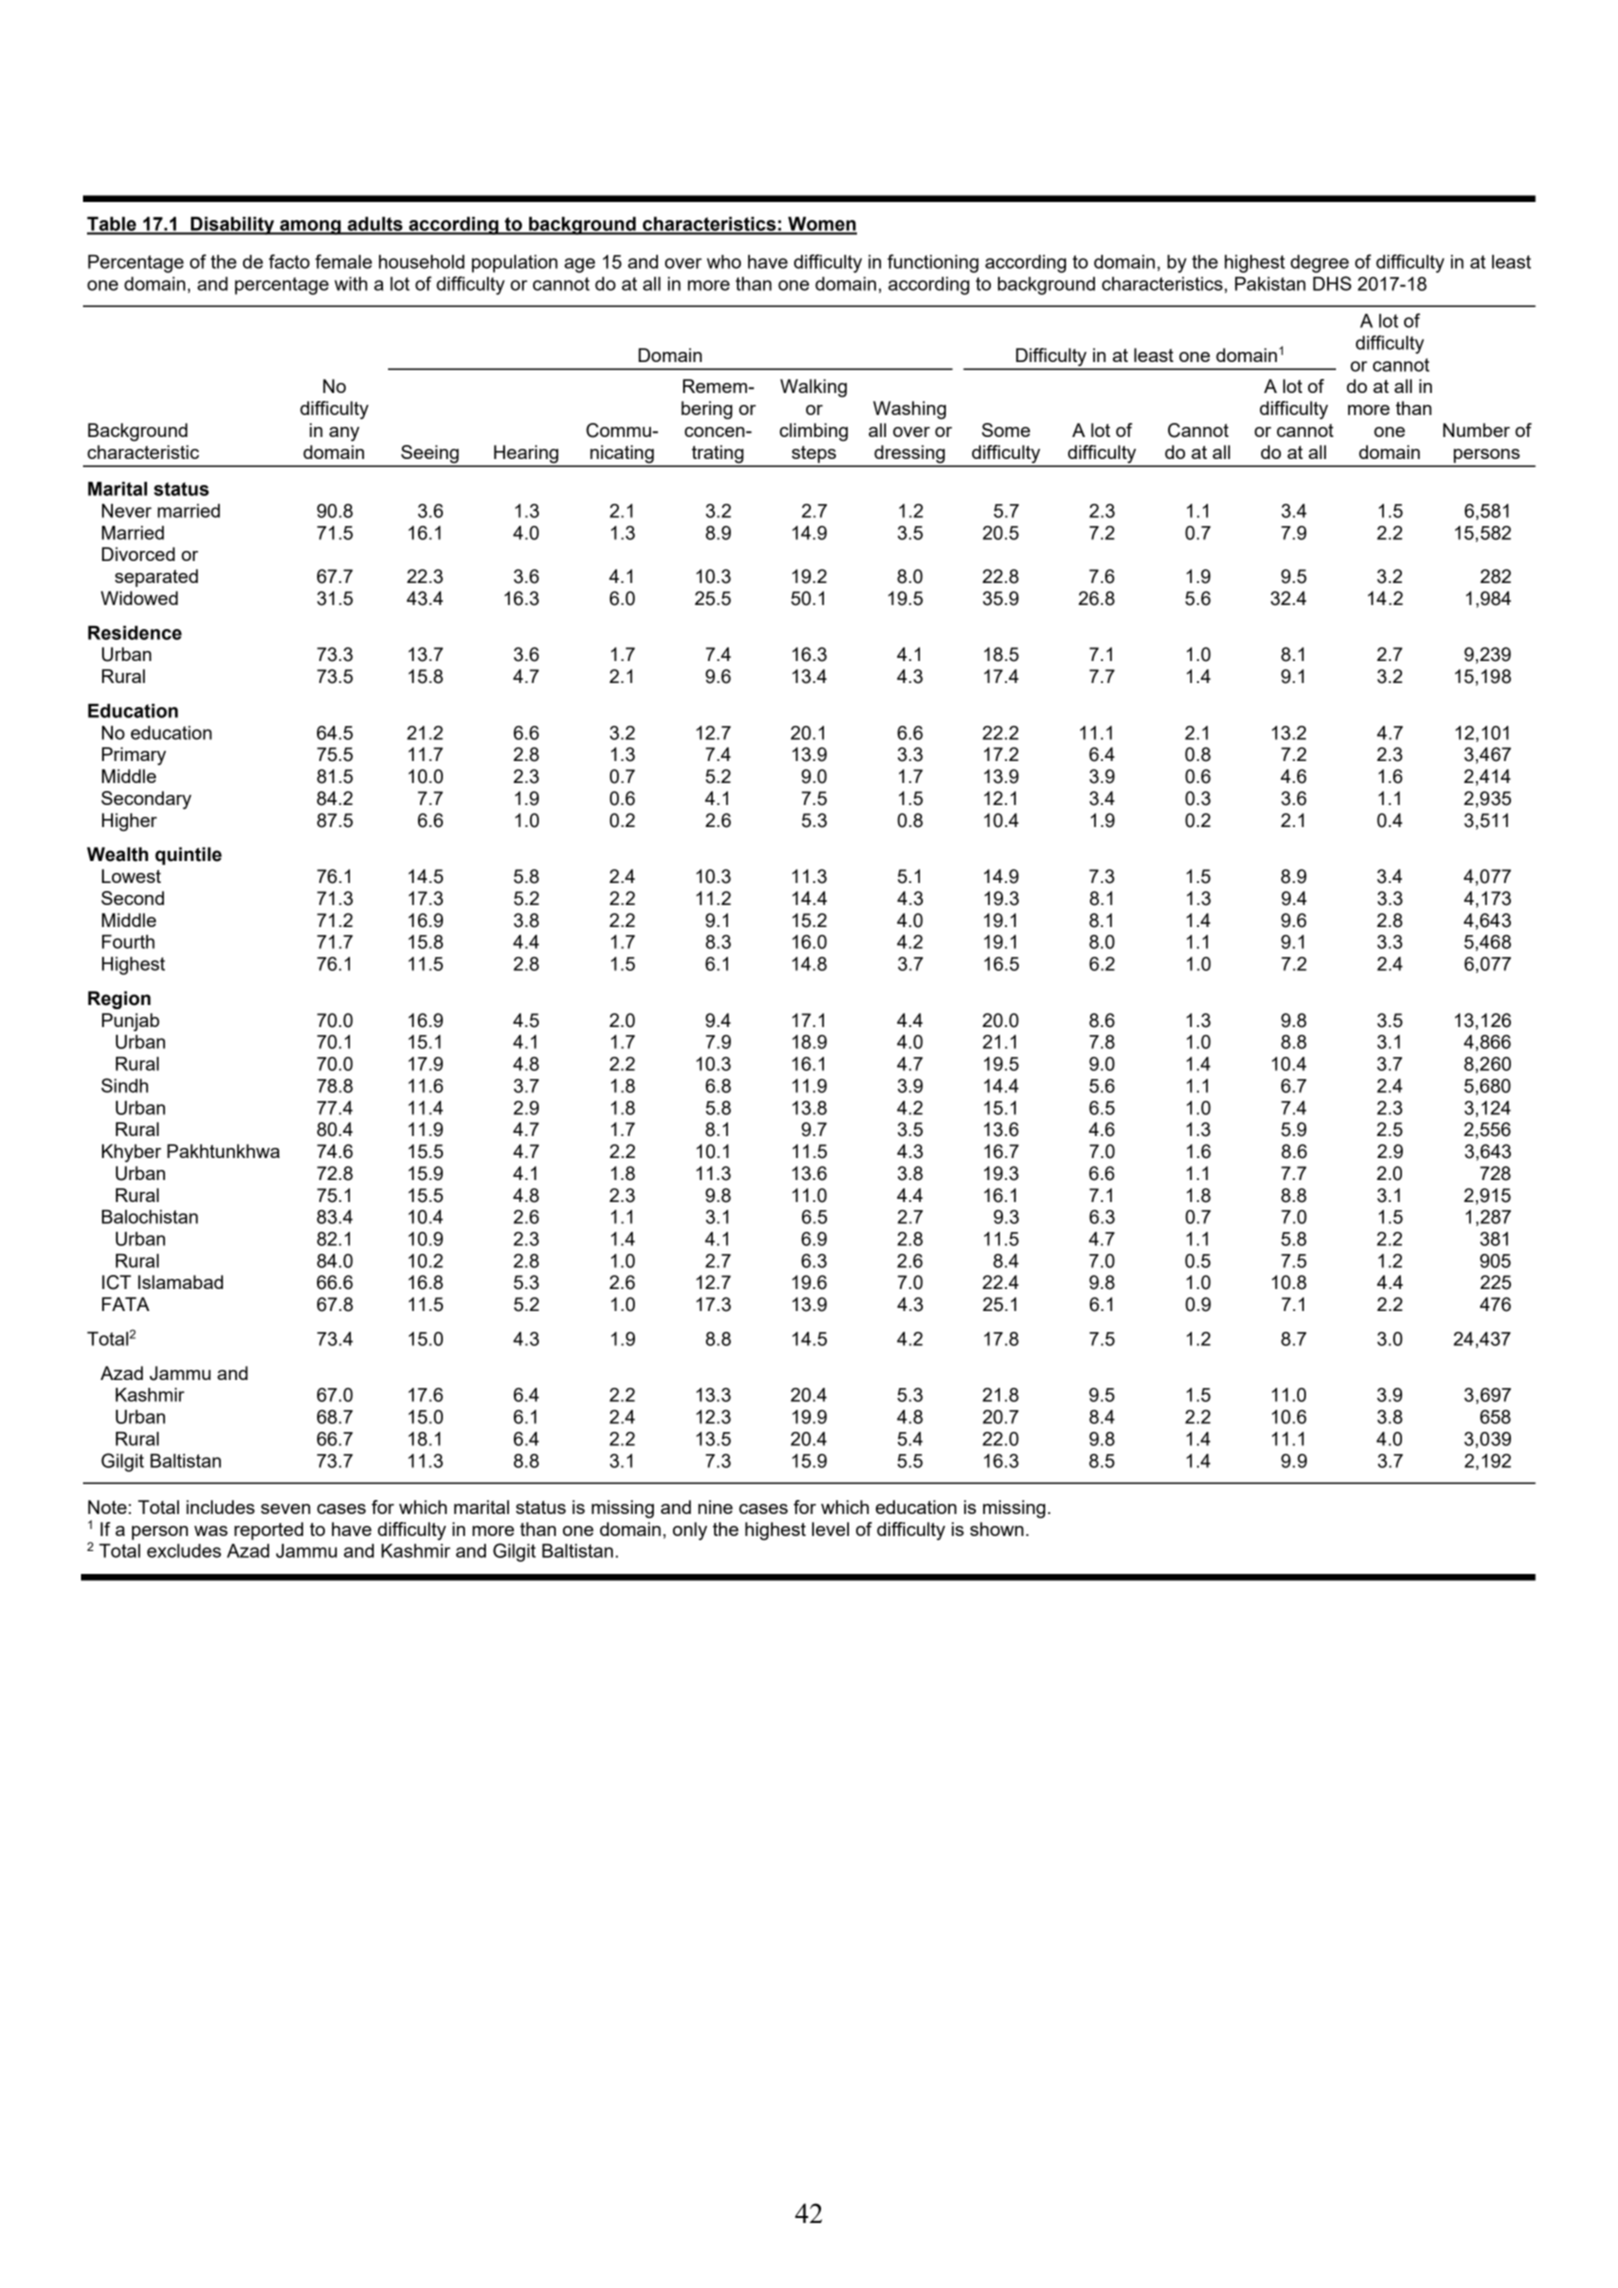 The image size is (1618, 2288). I want to click on Number, so click(1476, 430).
